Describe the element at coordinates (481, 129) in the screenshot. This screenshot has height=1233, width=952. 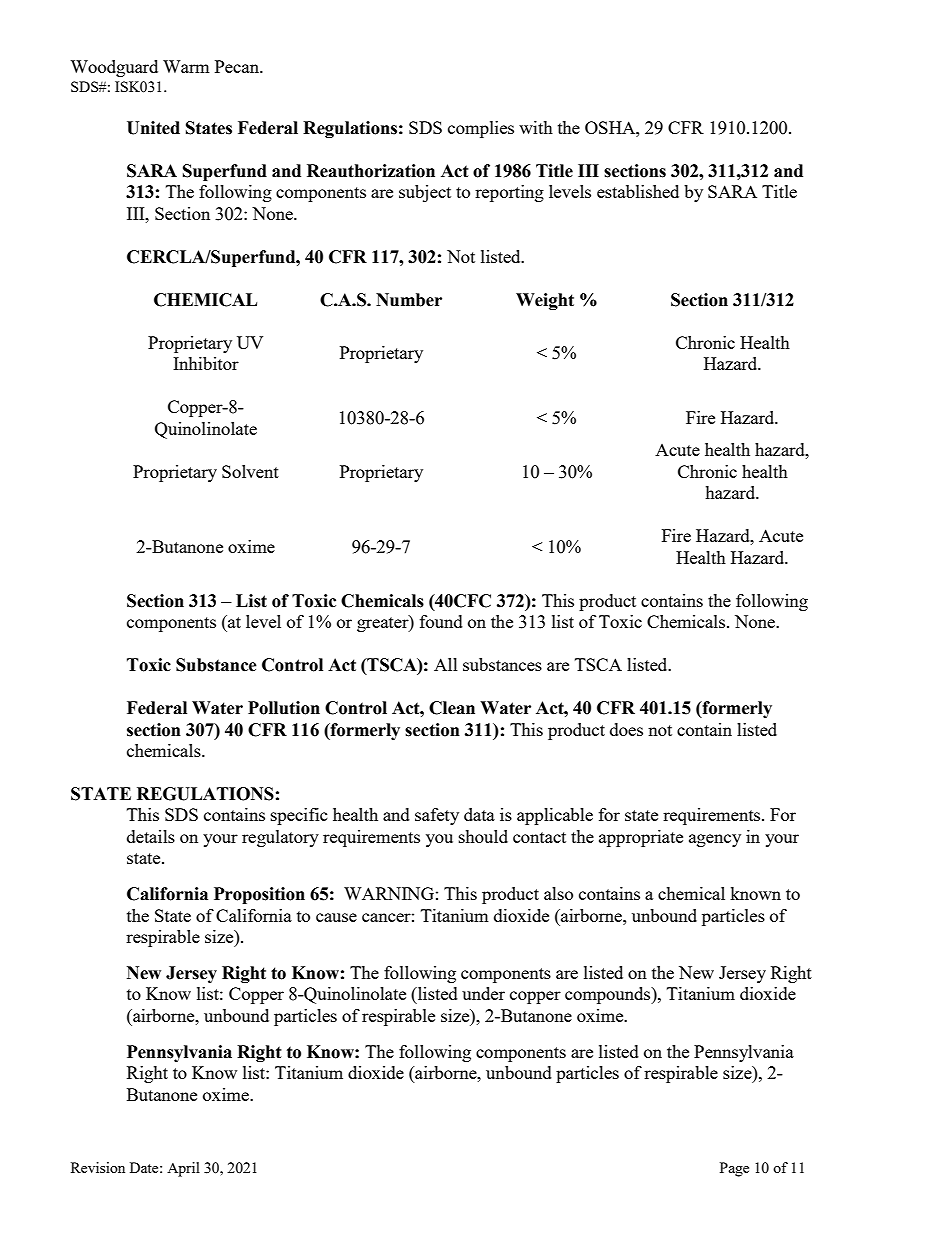
I see `complies` at that location.
